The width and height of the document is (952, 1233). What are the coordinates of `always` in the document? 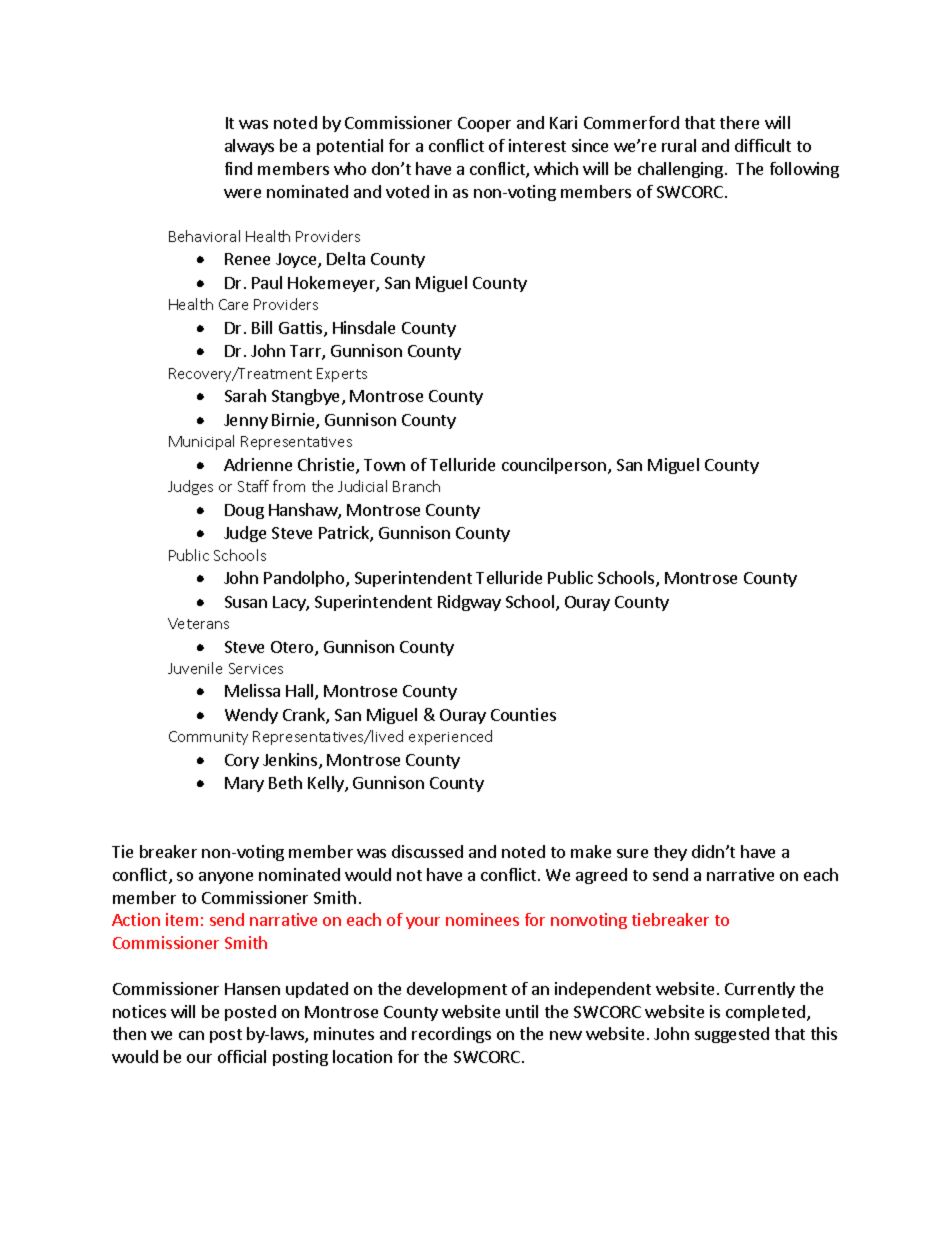 It's located at (249, 147).
